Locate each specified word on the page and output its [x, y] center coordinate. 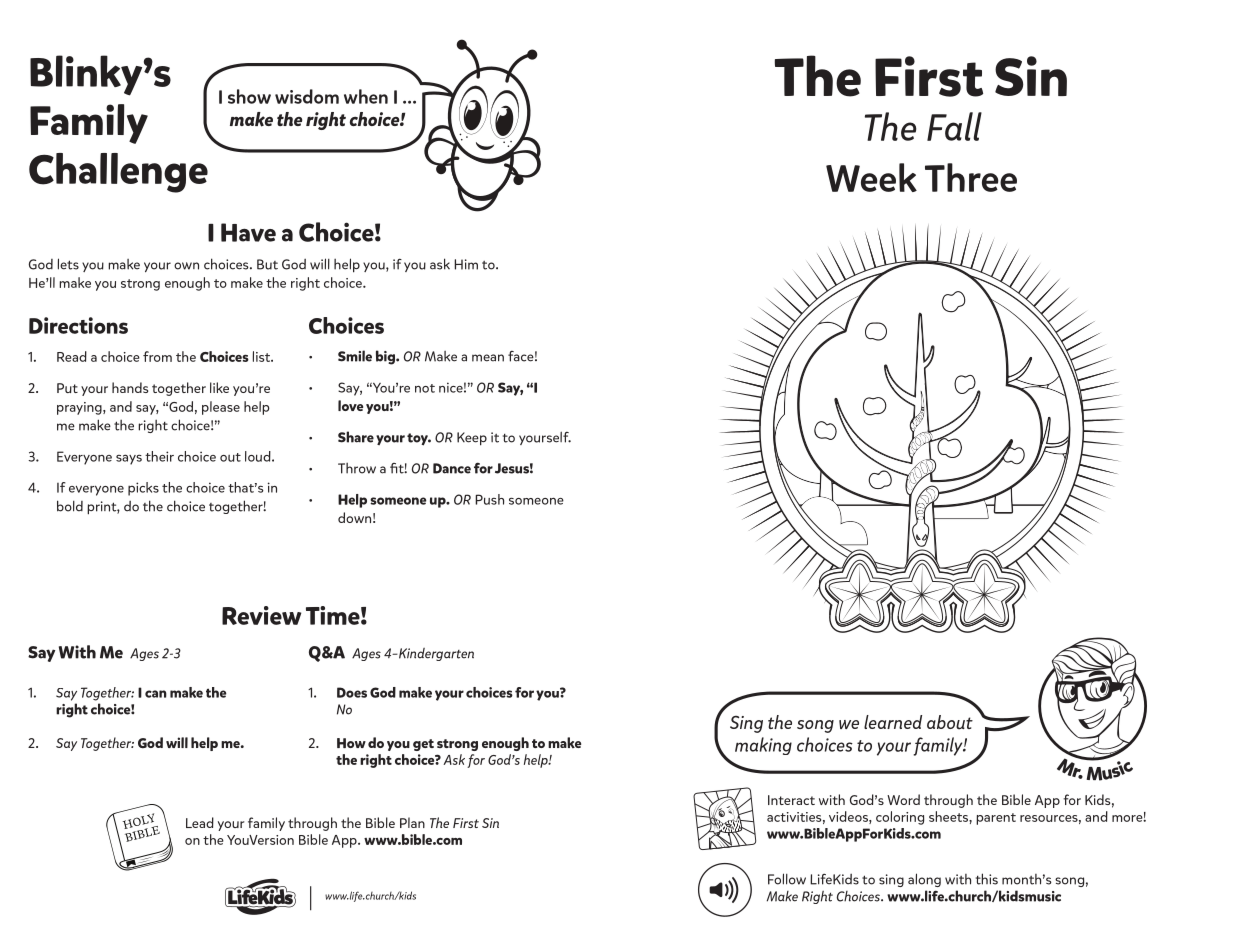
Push [489, 499]
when [366, 96]
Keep [472, 439]
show [249, 96]
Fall [954, 126]
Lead [200, 822]
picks [143, 489]
